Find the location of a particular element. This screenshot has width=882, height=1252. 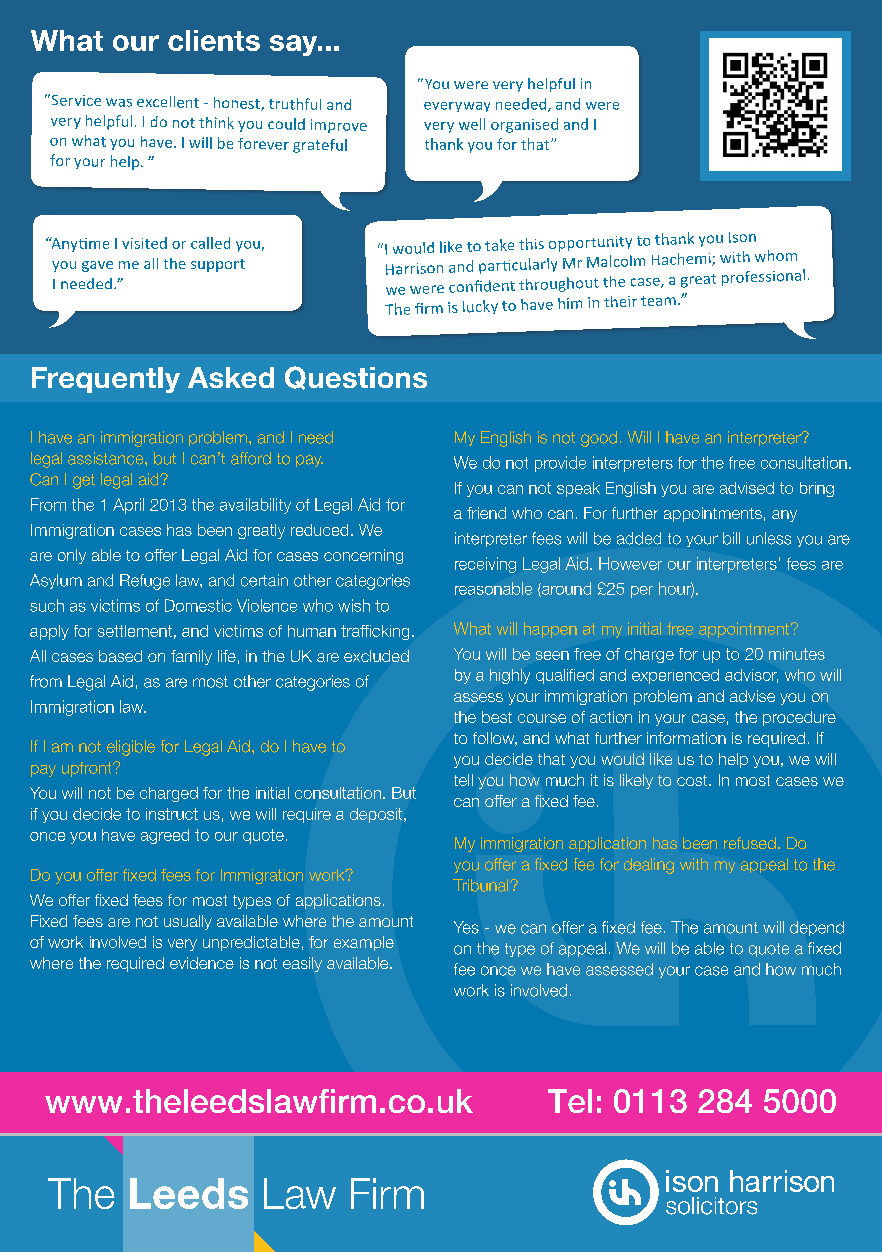

best is located at coordinates (497, 717).
